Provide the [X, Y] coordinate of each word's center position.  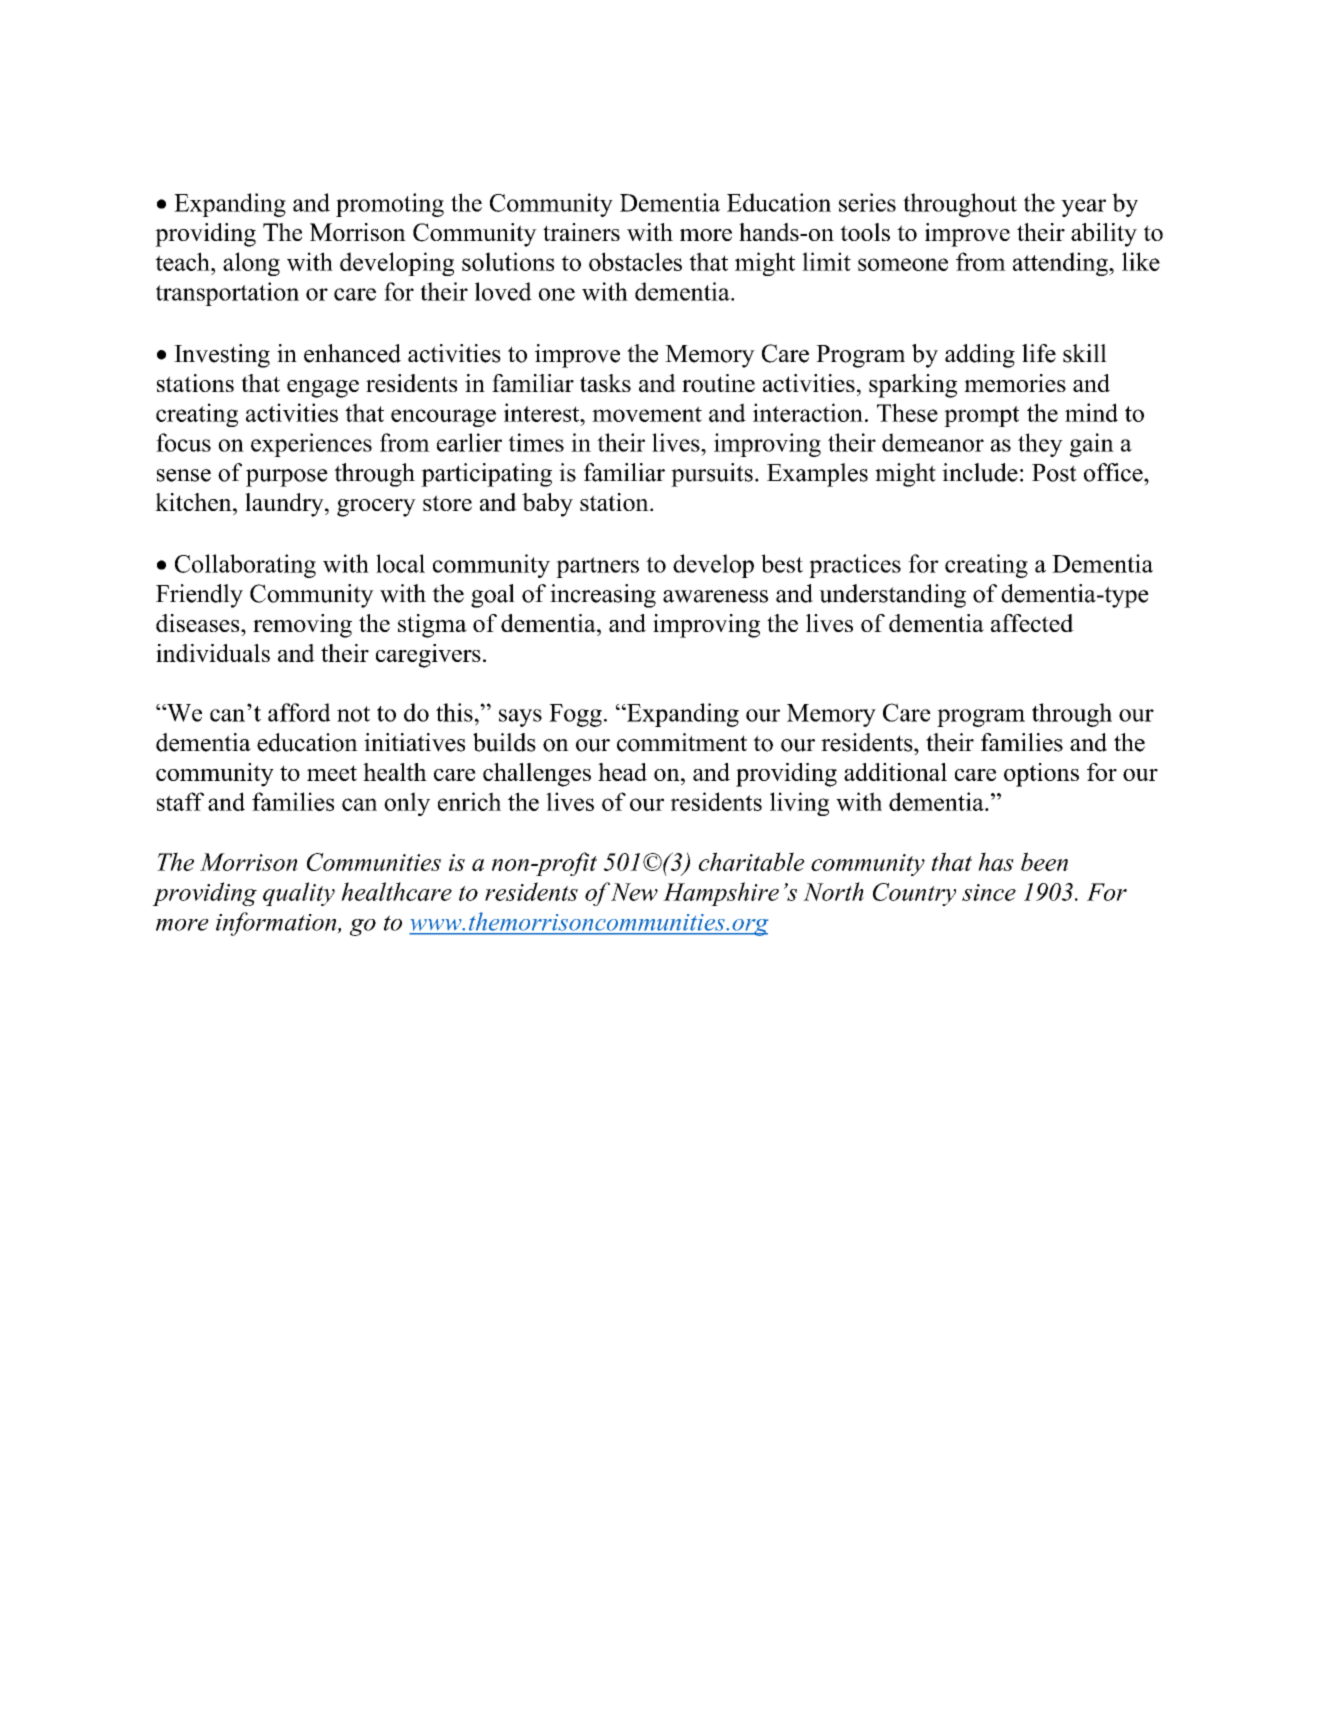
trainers [581, 232]
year [1083, 208]
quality [299, 894]
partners [597, 567]
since [989, 892]
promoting [390, 205]
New [634, 892]
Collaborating [245, 566]
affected [1032, 623]
